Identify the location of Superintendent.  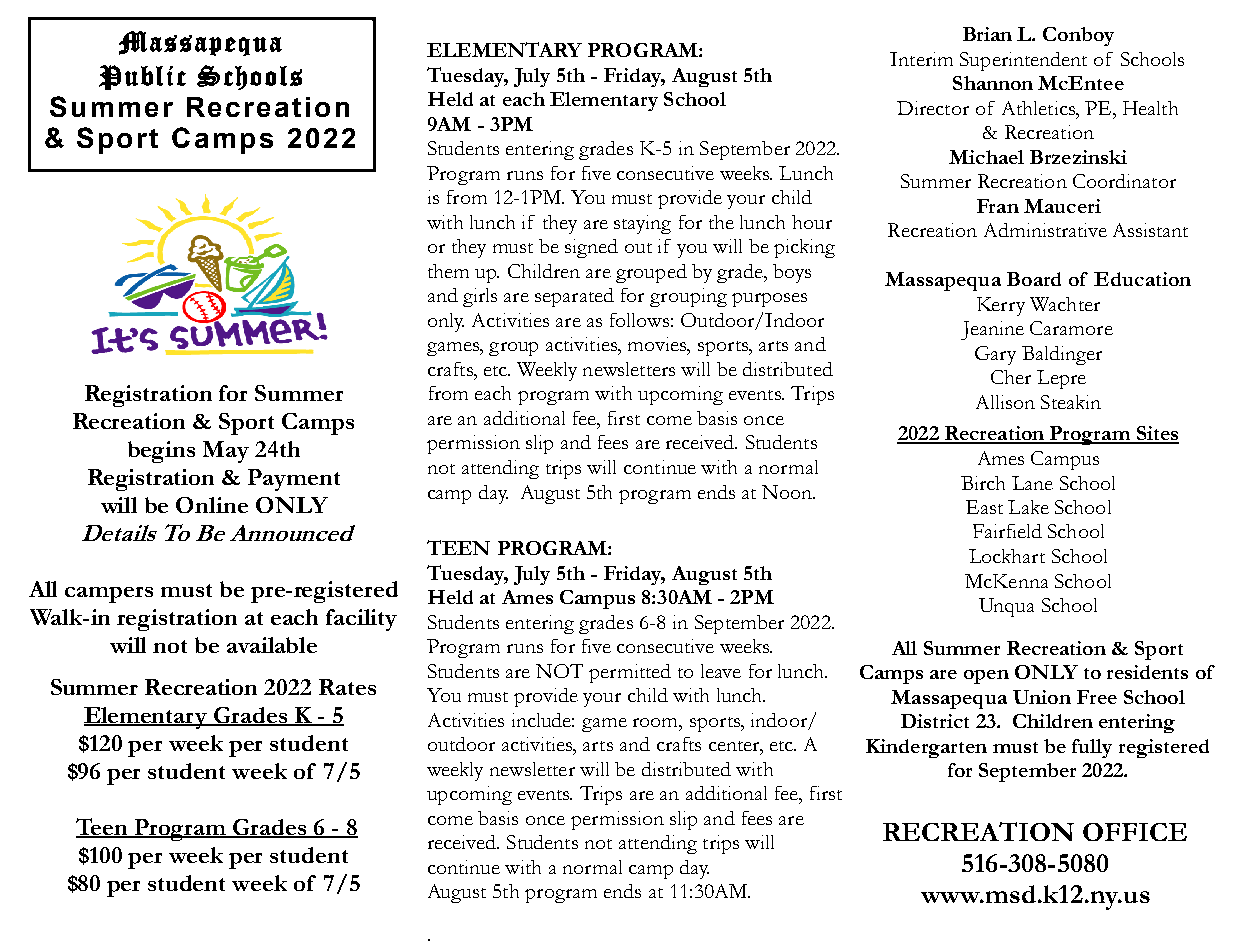
(1023, 61).
